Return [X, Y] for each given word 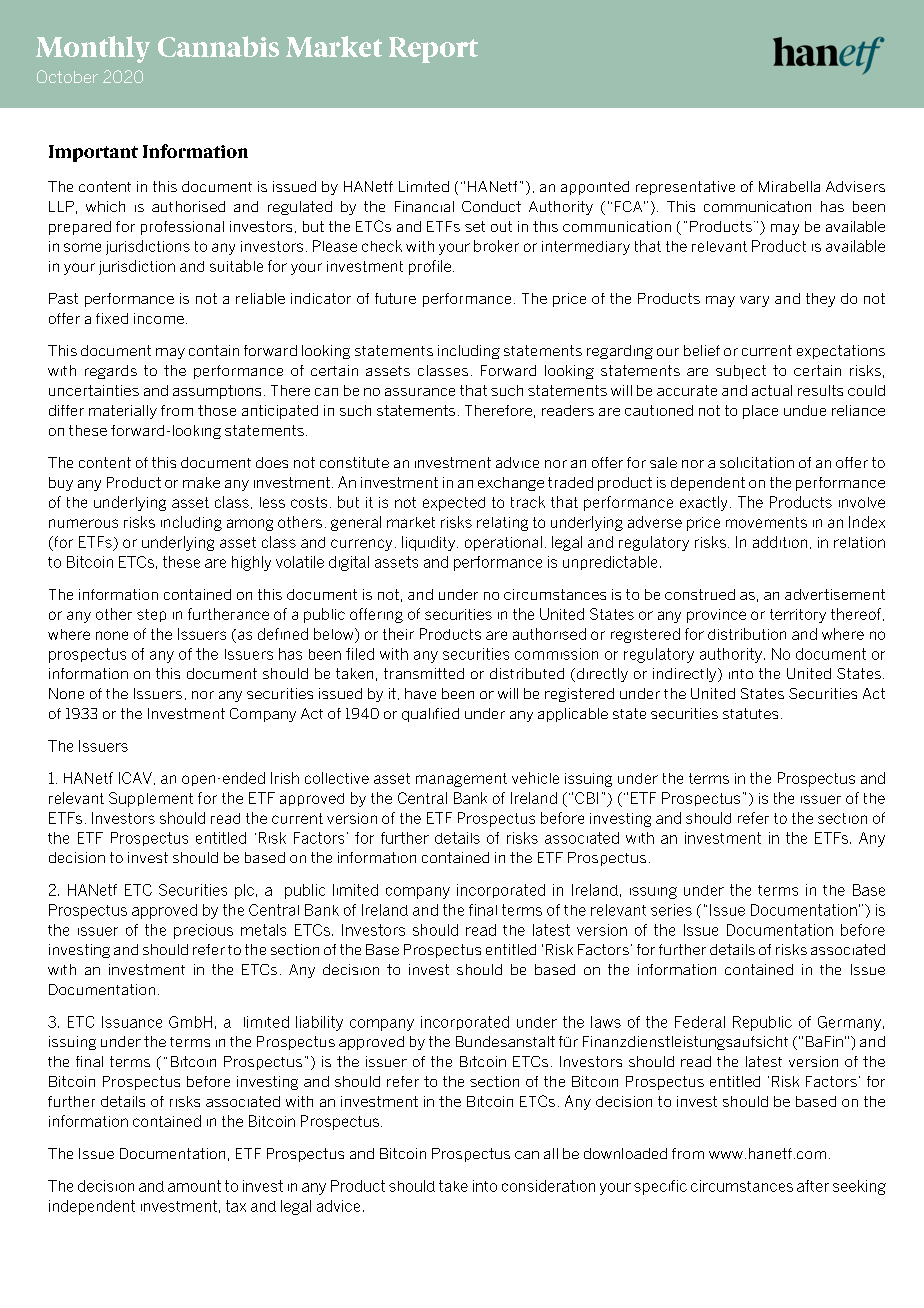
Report [433, 50]
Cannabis [218, 46]
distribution [747, 634]
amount [194, 1186]
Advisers [855, 186]
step [151, 615]
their [398, 634]
